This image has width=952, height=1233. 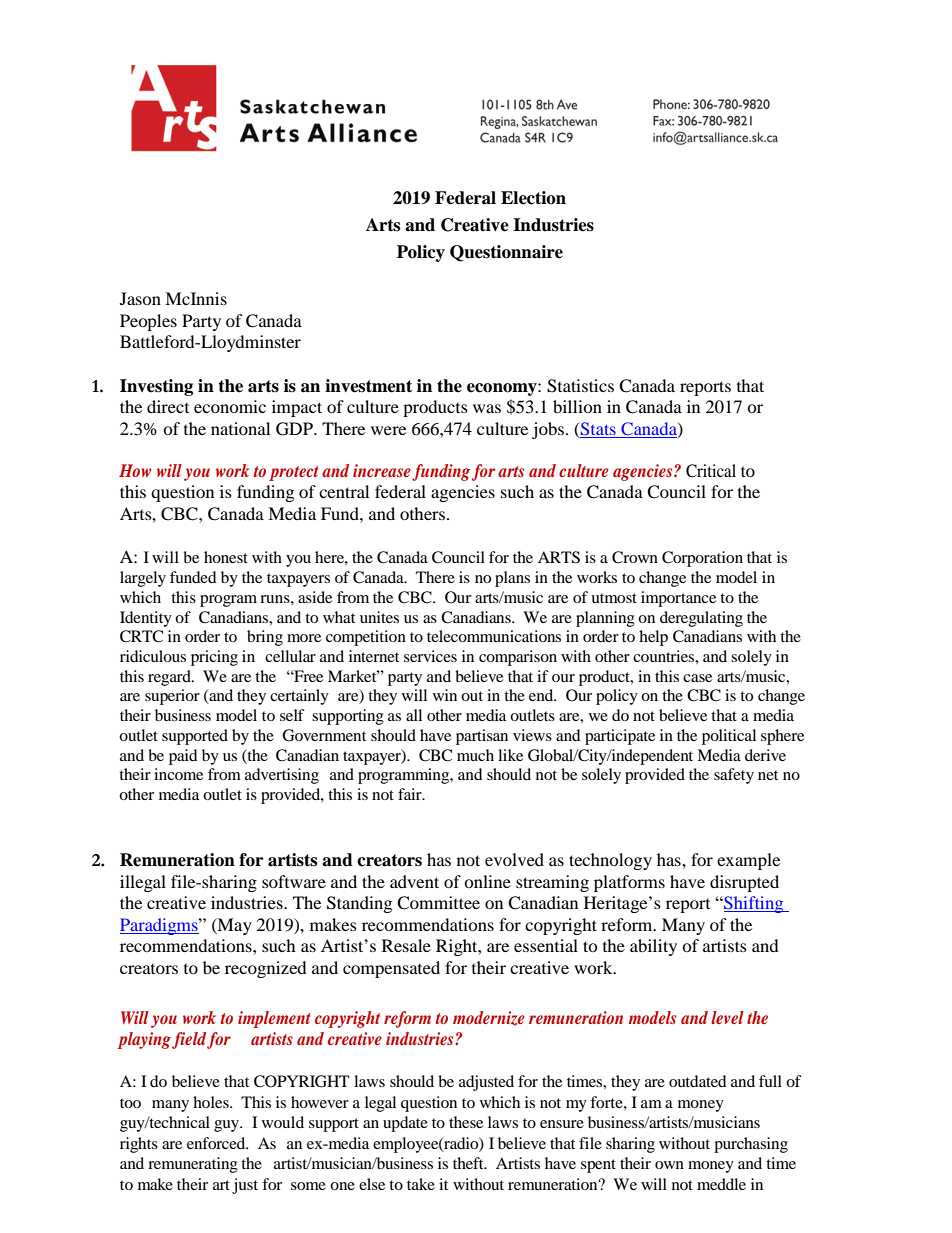 I want to click on increase, so click(x=382, y=470).
